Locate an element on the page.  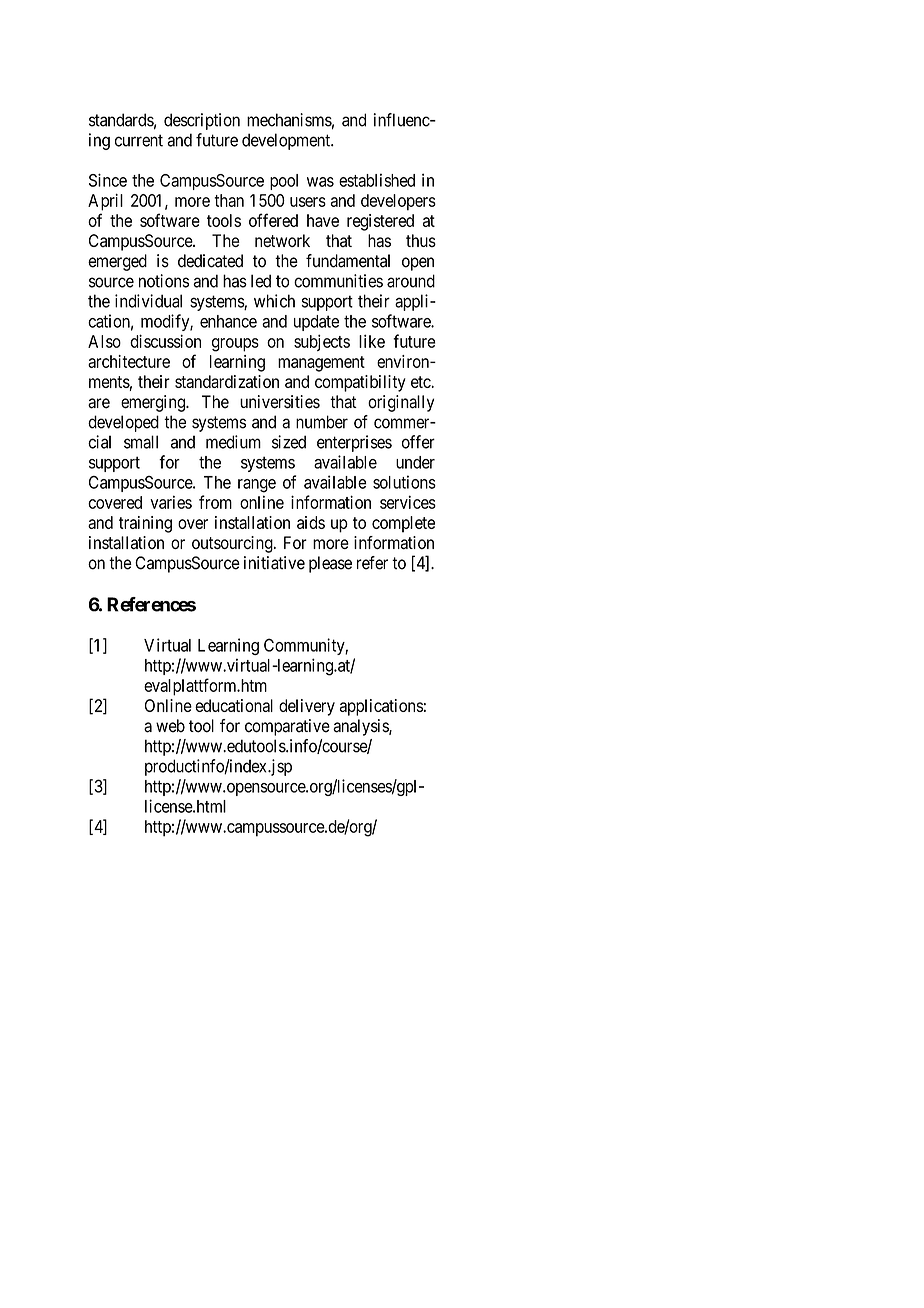
individual is located at coordinates (148, 301).
